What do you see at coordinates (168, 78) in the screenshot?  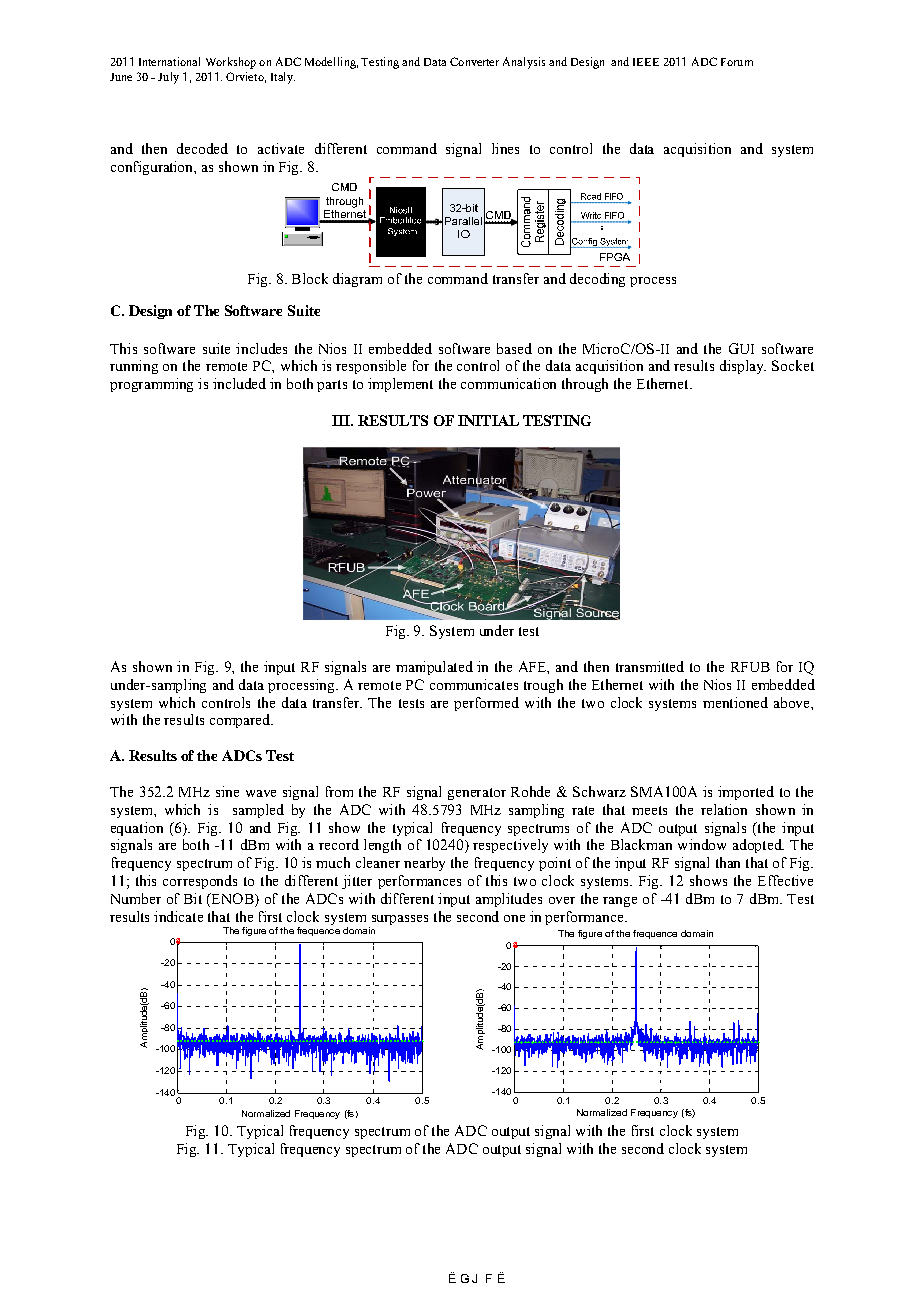 I see `July` at bounding box center [168, 78].
